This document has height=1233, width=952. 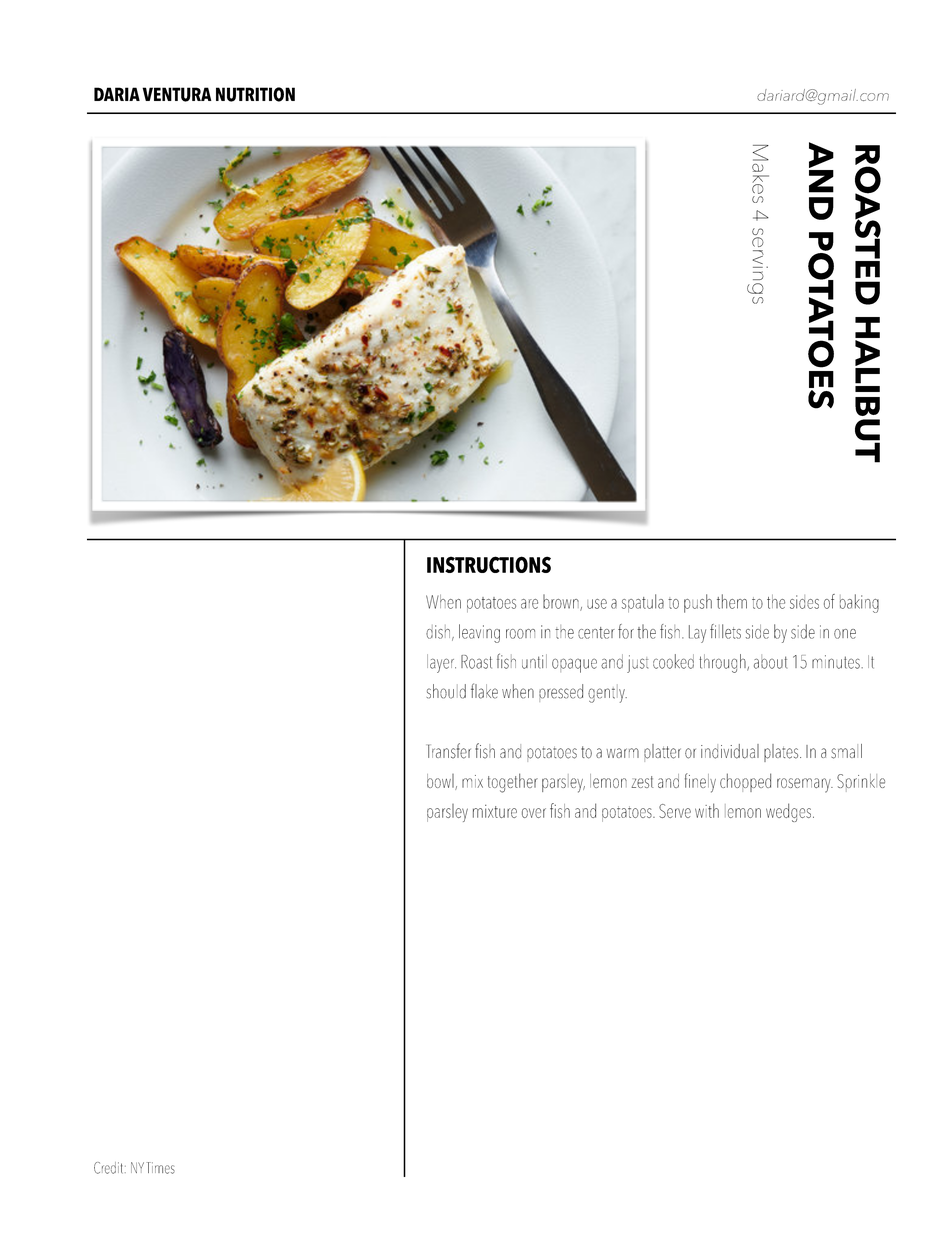 What do you see at coordinates (177, 94) in the document?
I see `VENTURA` at bounding box center [177, 94].
